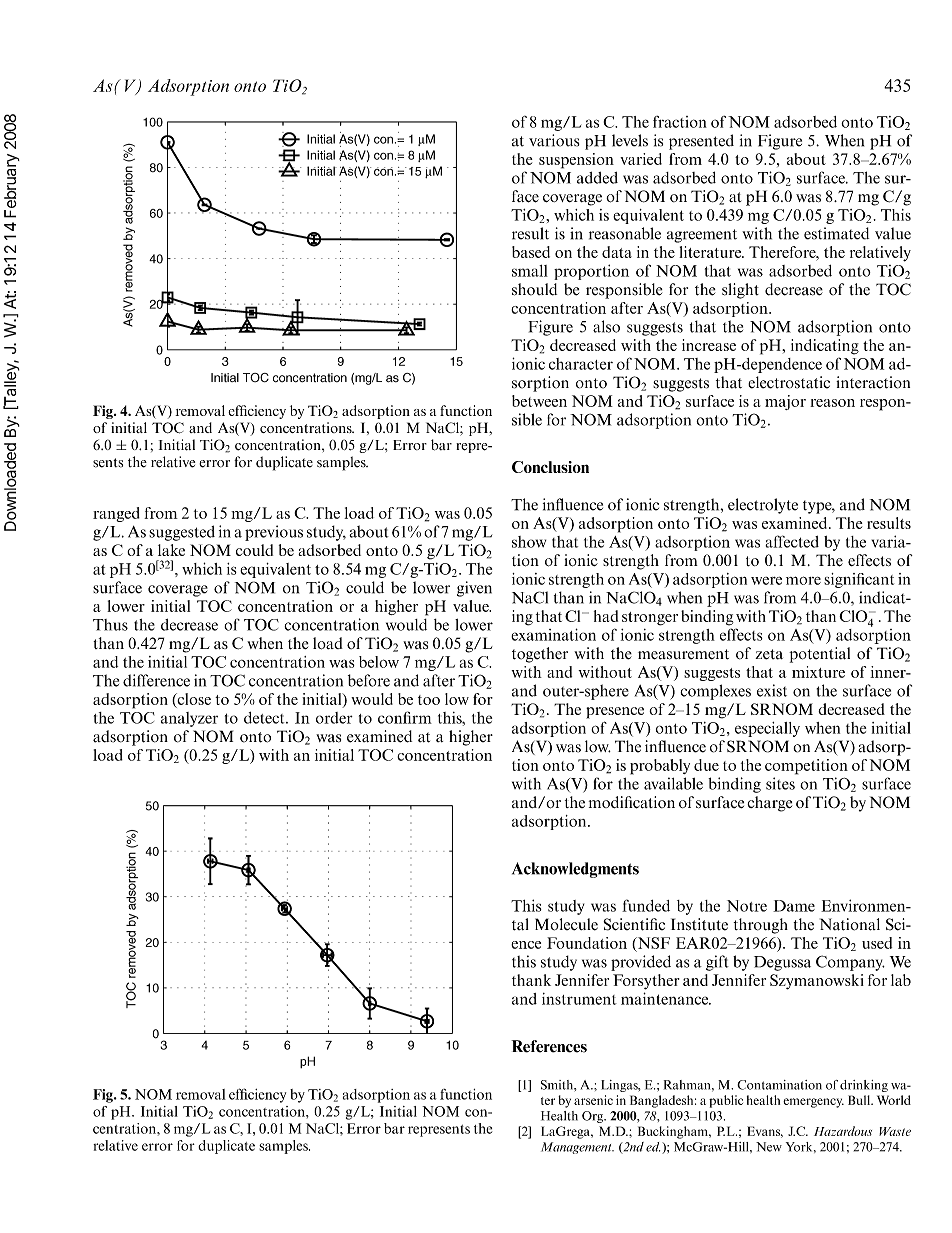 The image size is (952, 1233). What do you see at coordinates (182, 533) in the document?
I see `suggested` at bounding box center [182, 533].
